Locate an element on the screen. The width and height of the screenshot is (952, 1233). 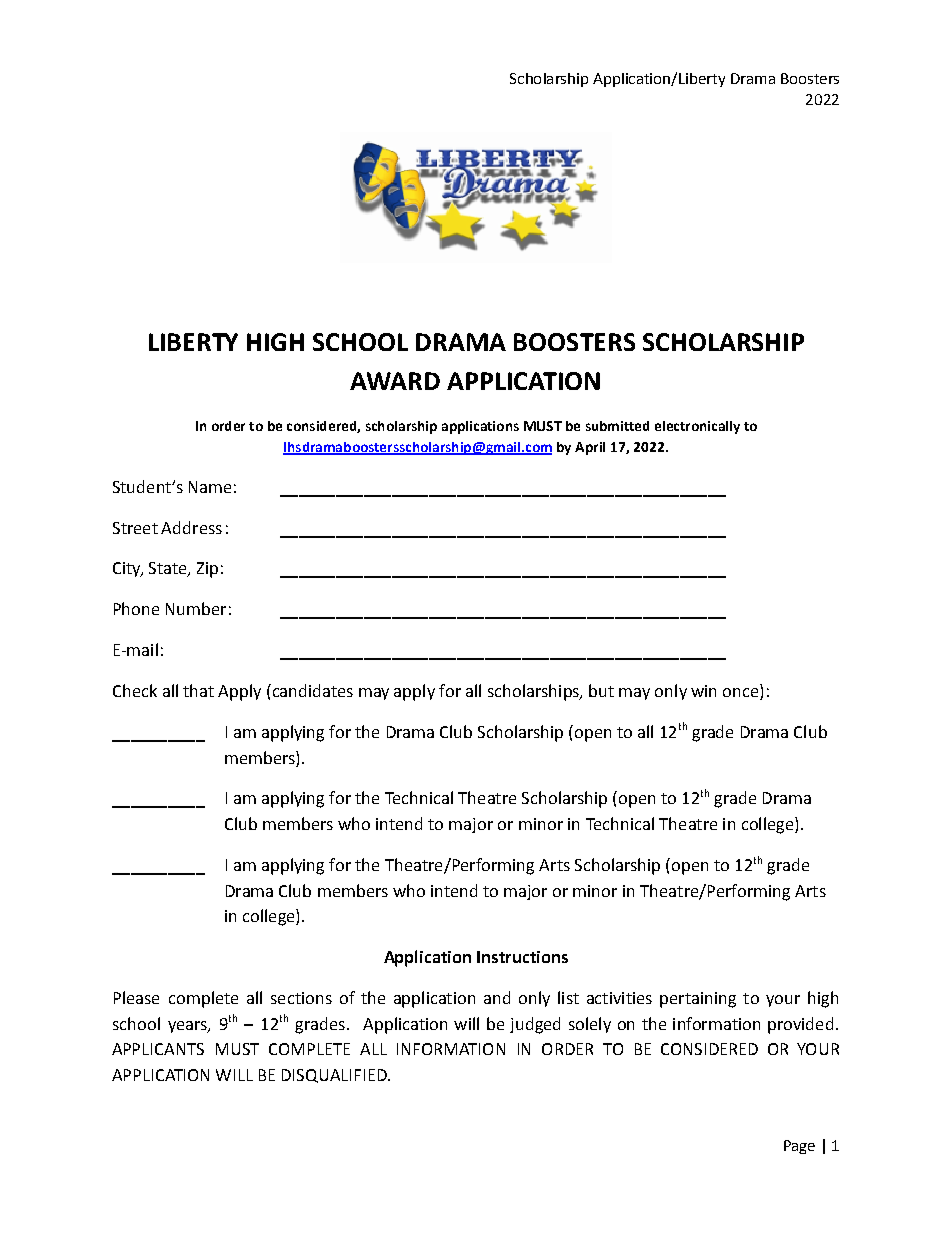
APPLICANTS is located at coordinates (158, 1049).
